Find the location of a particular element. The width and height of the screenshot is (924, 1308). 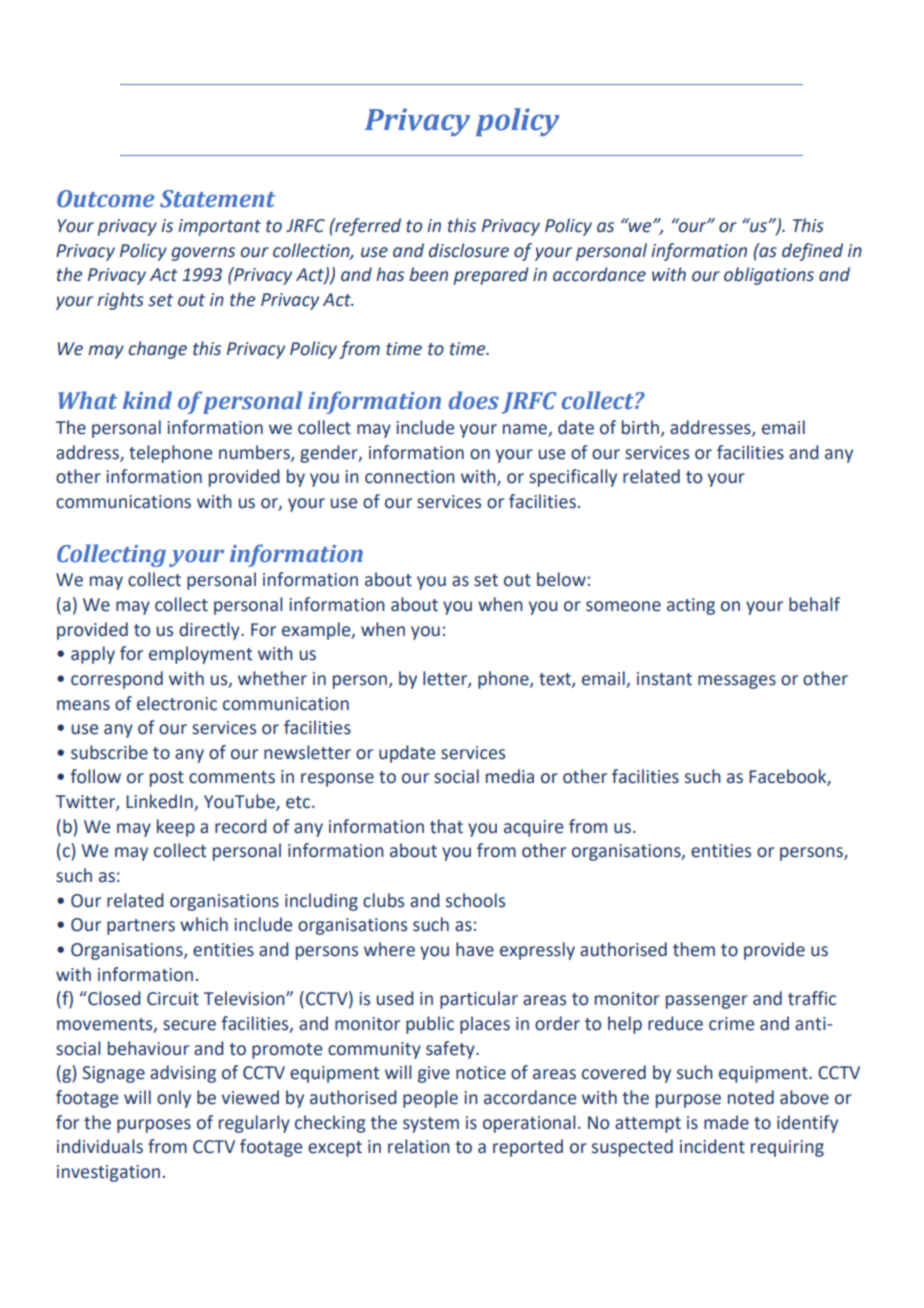

only is located at coordinates (174, 1099).
